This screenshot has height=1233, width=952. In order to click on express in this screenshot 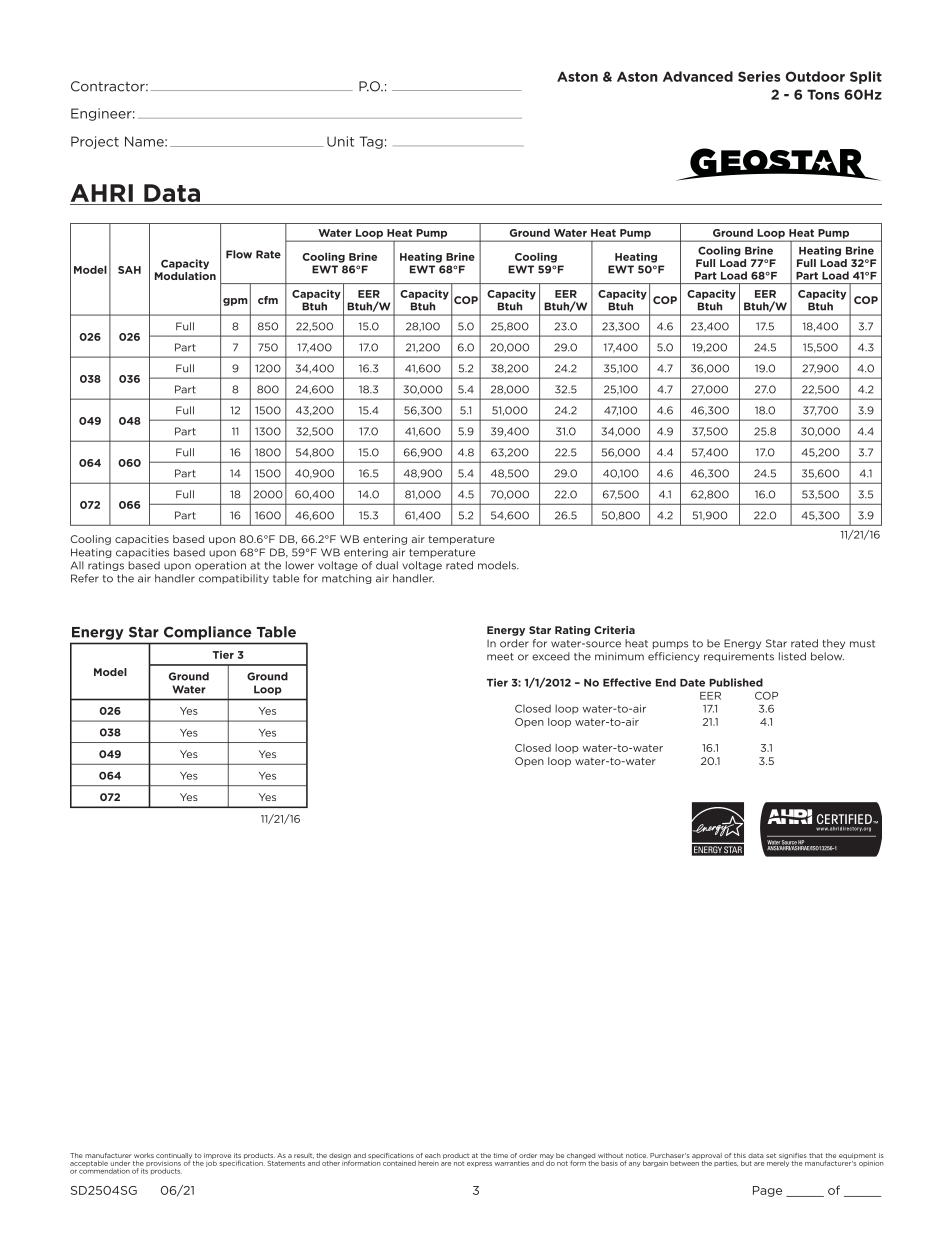, I will do `click(479, 1164)`.
